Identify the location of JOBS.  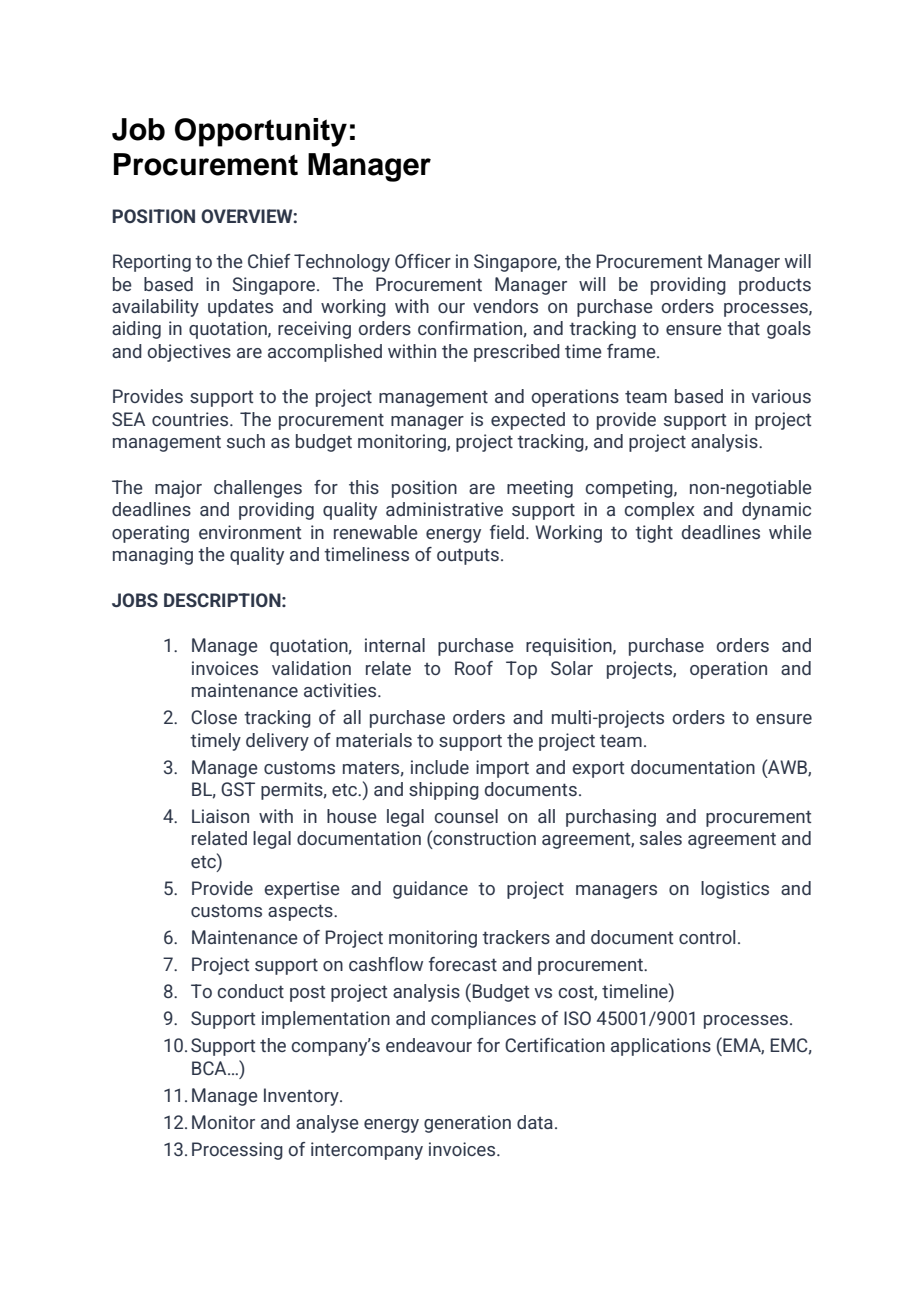
(135, 600).
